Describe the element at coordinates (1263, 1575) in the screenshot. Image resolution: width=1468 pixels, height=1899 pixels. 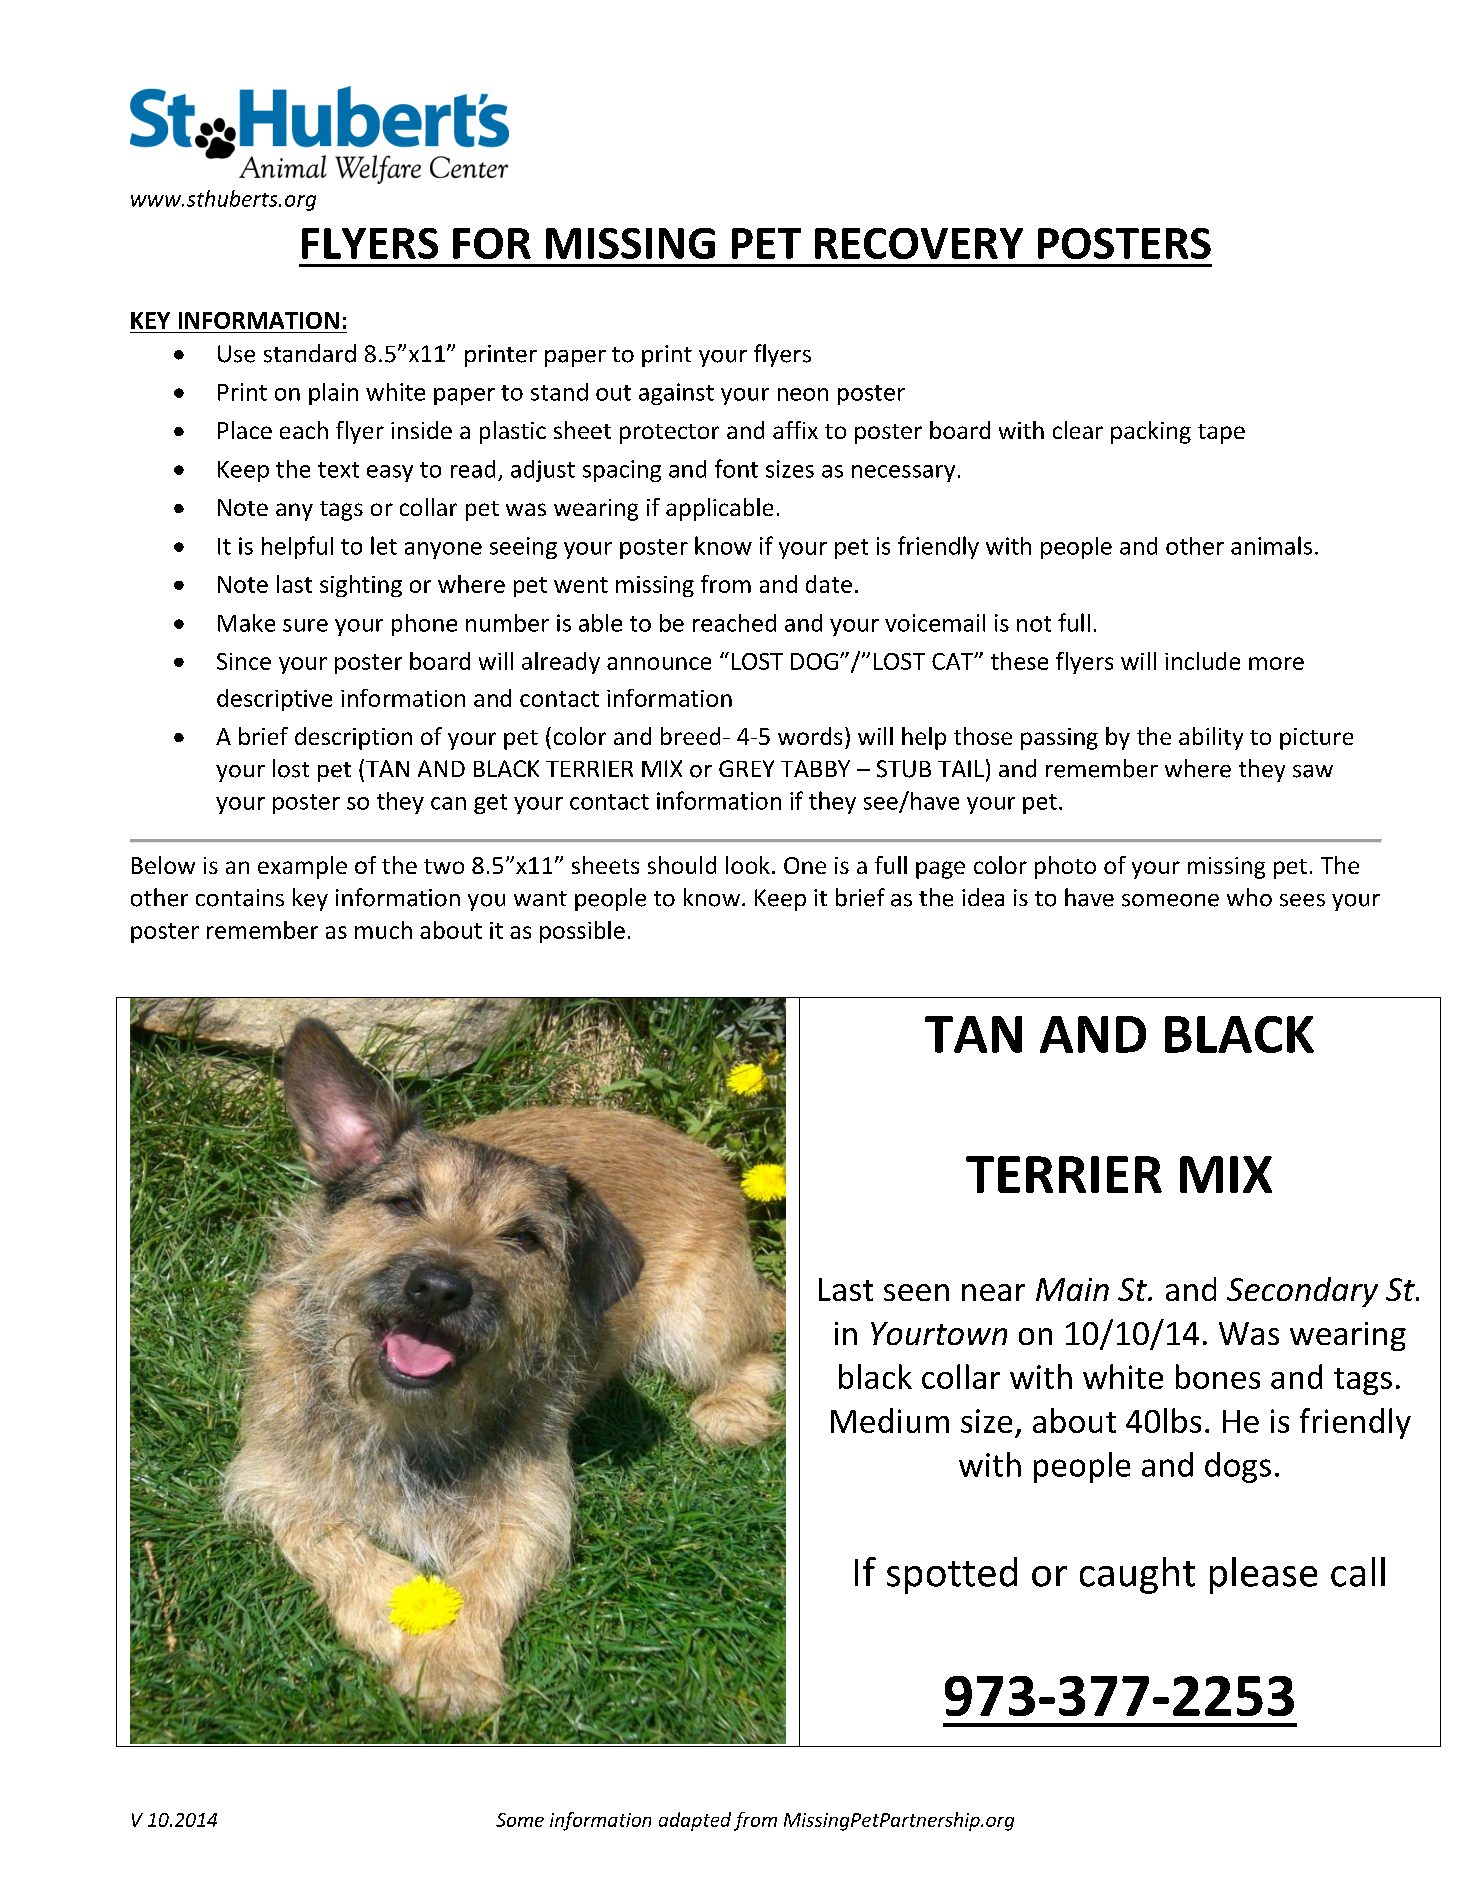
I see `please` at that location.
